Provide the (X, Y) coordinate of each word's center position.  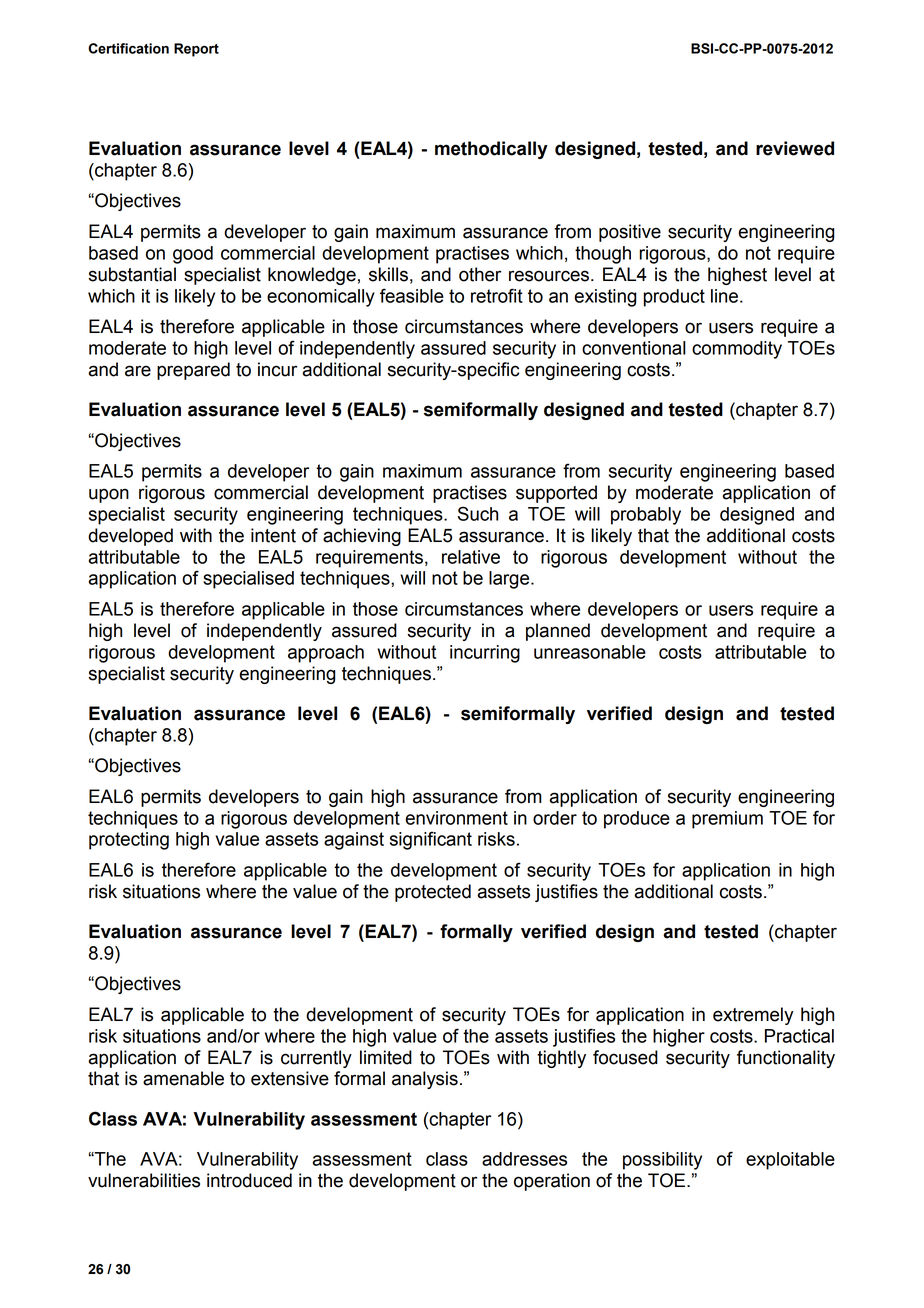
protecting (129, 841)
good (193, 255)
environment (456, 818)
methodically (491, 150)
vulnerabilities (144, 1180)
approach (326, 654)
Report (196, 50)
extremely (753, 1016)
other (480, 274)
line (726, 296)
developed (130, 537)
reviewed (795, 148)
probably (646, 516)
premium (727, 820)
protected (433, 893)
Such (478, 513)
